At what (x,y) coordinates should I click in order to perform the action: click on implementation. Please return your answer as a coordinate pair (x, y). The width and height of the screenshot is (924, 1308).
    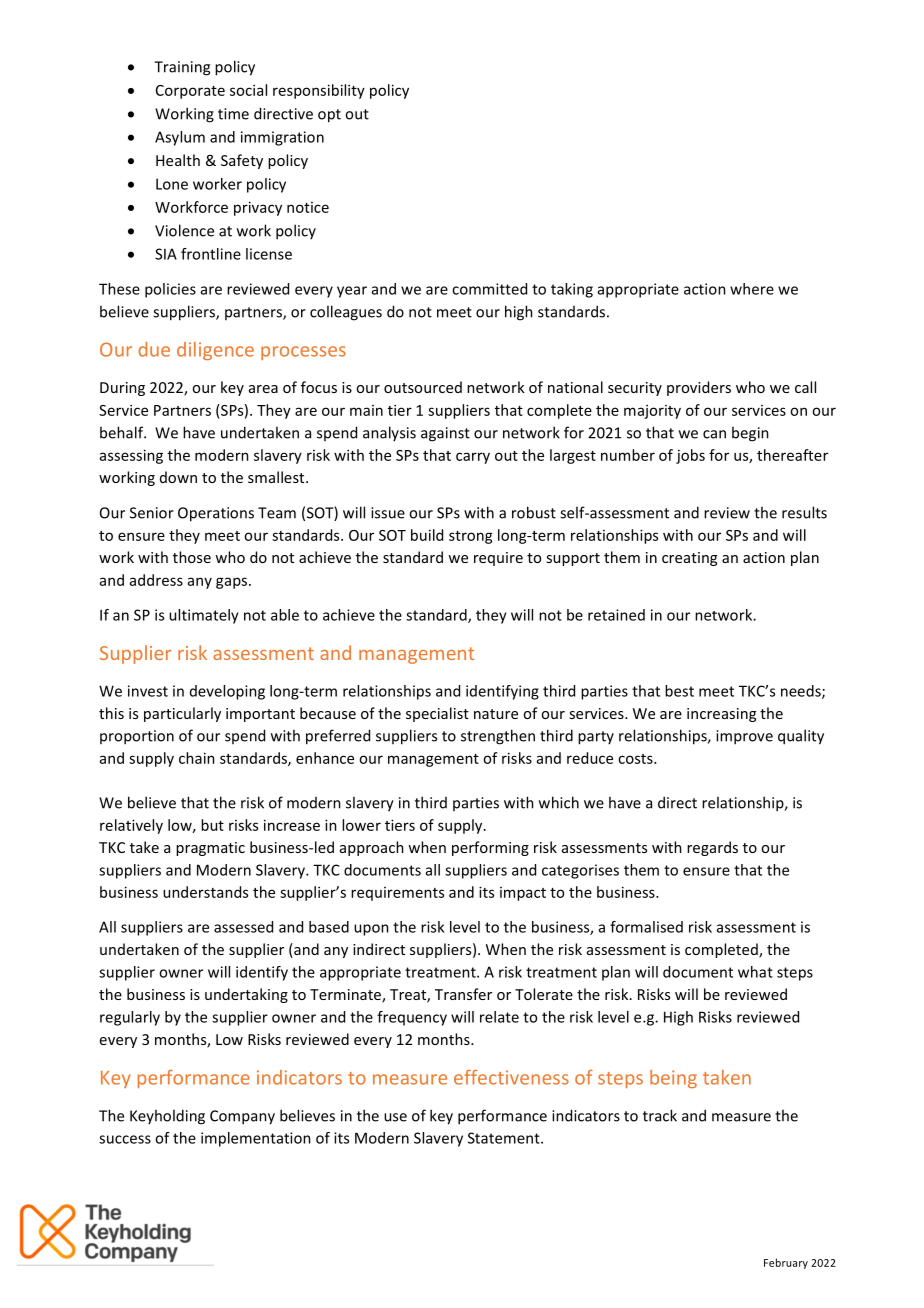
    Looking at the image, I should click on (256, 1139).
